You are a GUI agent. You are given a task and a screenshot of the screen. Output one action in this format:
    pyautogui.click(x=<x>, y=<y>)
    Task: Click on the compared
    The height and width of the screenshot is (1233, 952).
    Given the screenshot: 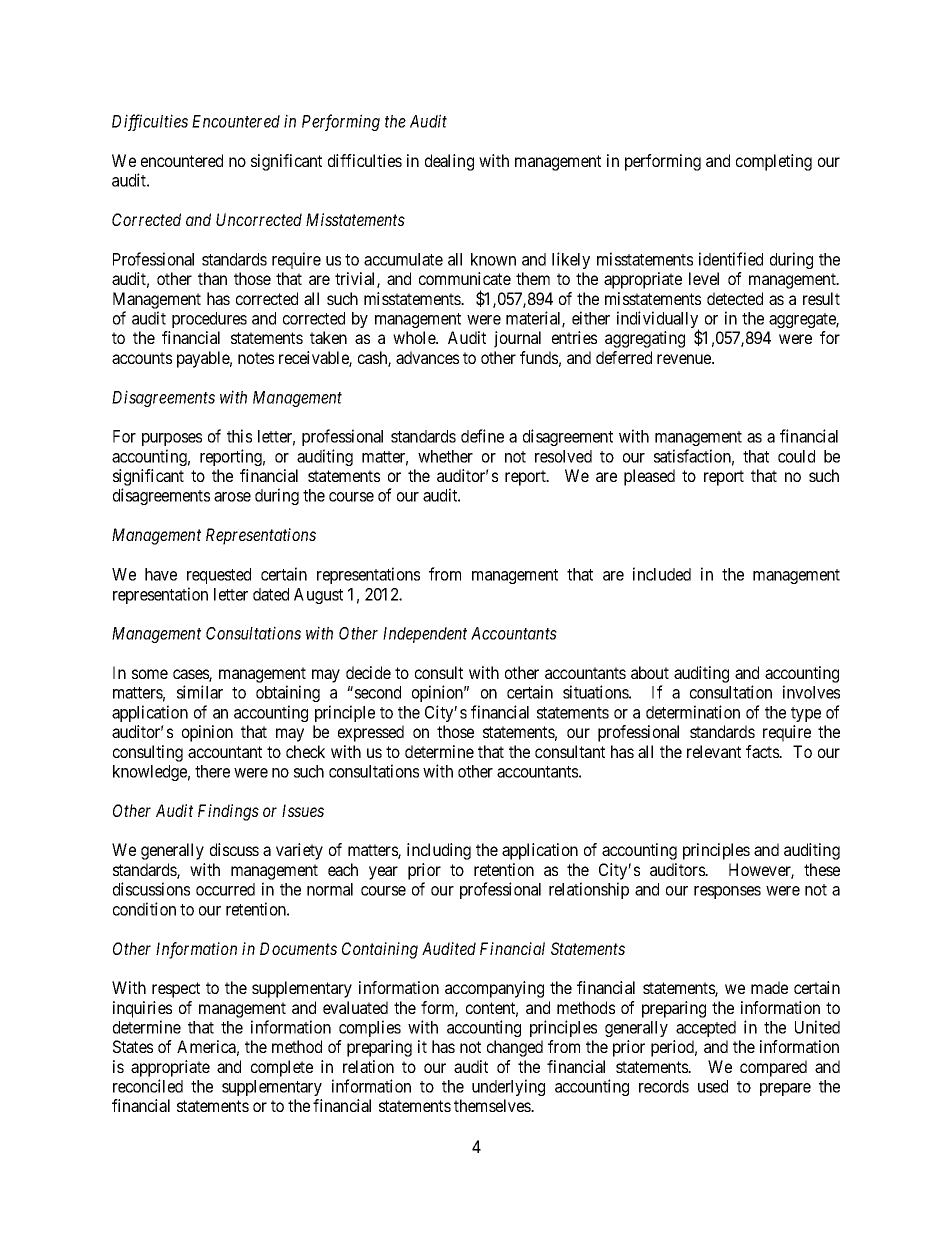 What is the action you would take?
    pyautogui.click(x=773, y=1068)
